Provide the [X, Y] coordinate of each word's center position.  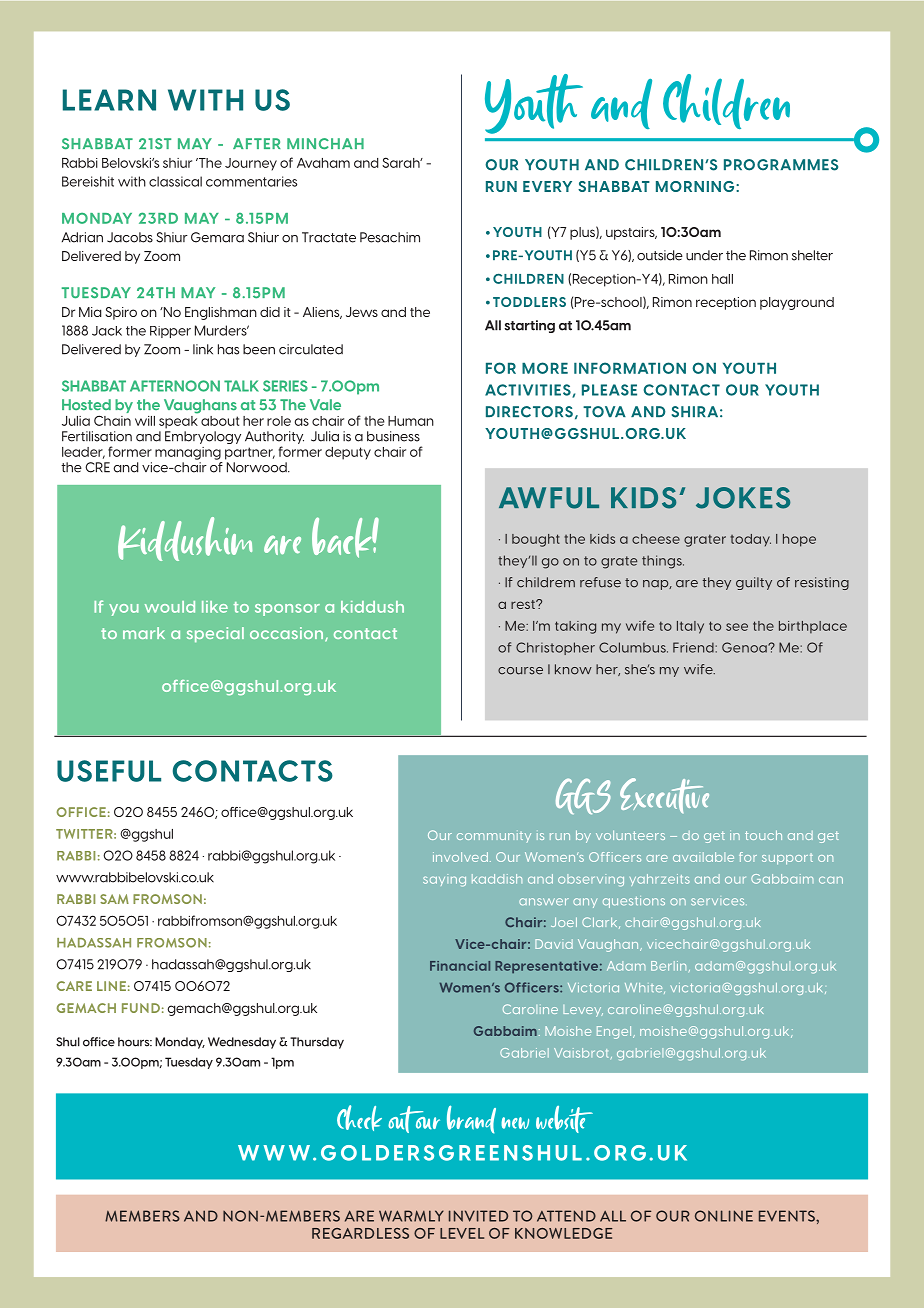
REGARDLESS [360, 1233]
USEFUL [109, 771]
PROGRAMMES [781, 165]
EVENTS [788, 1216]
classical [175, 181]
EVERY [547, 186]
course [520, 671]
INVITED [478, 1216]
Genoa [745, 647]
